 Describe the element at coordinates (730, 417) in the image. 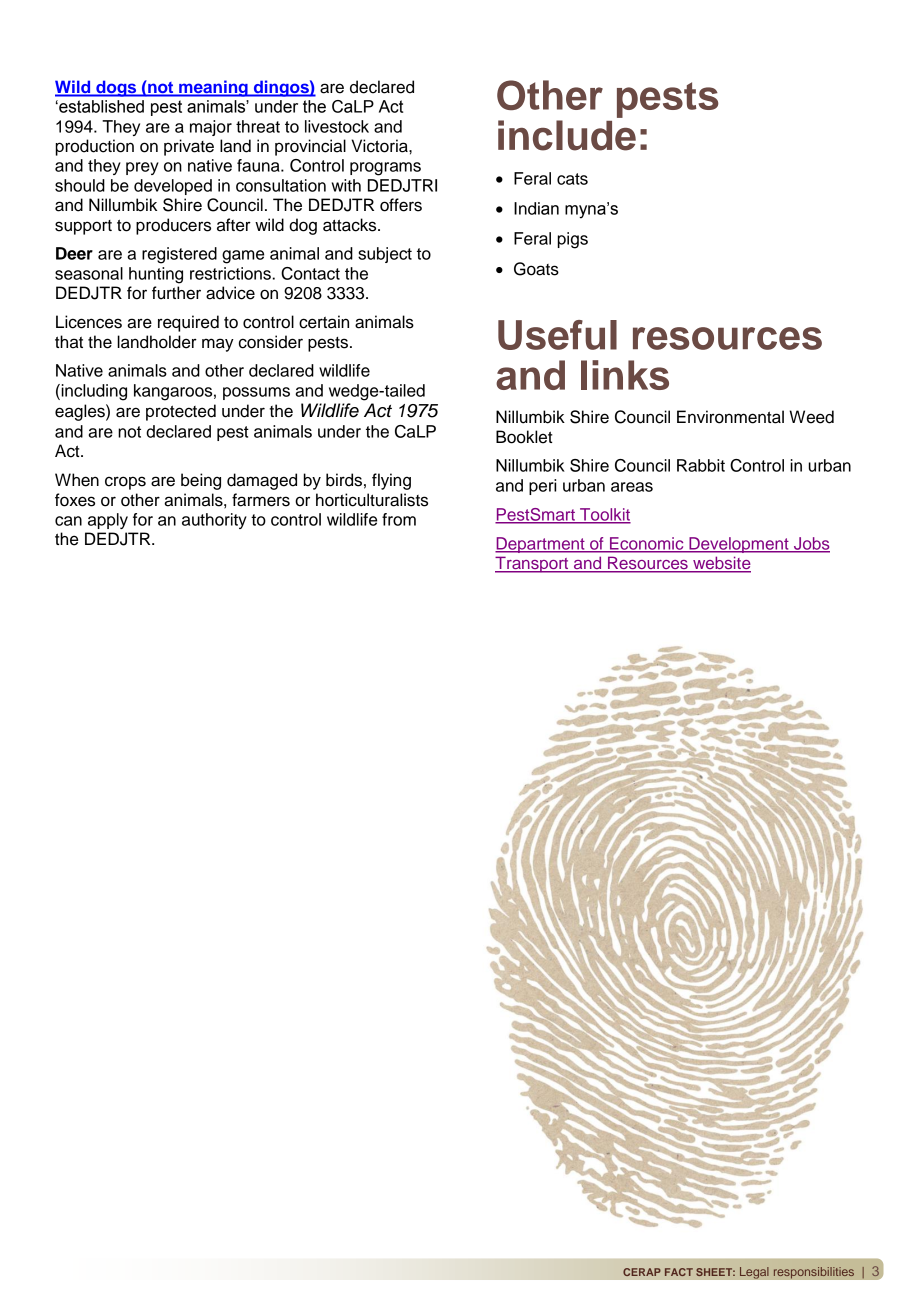

I see `Environmental` at that location.
